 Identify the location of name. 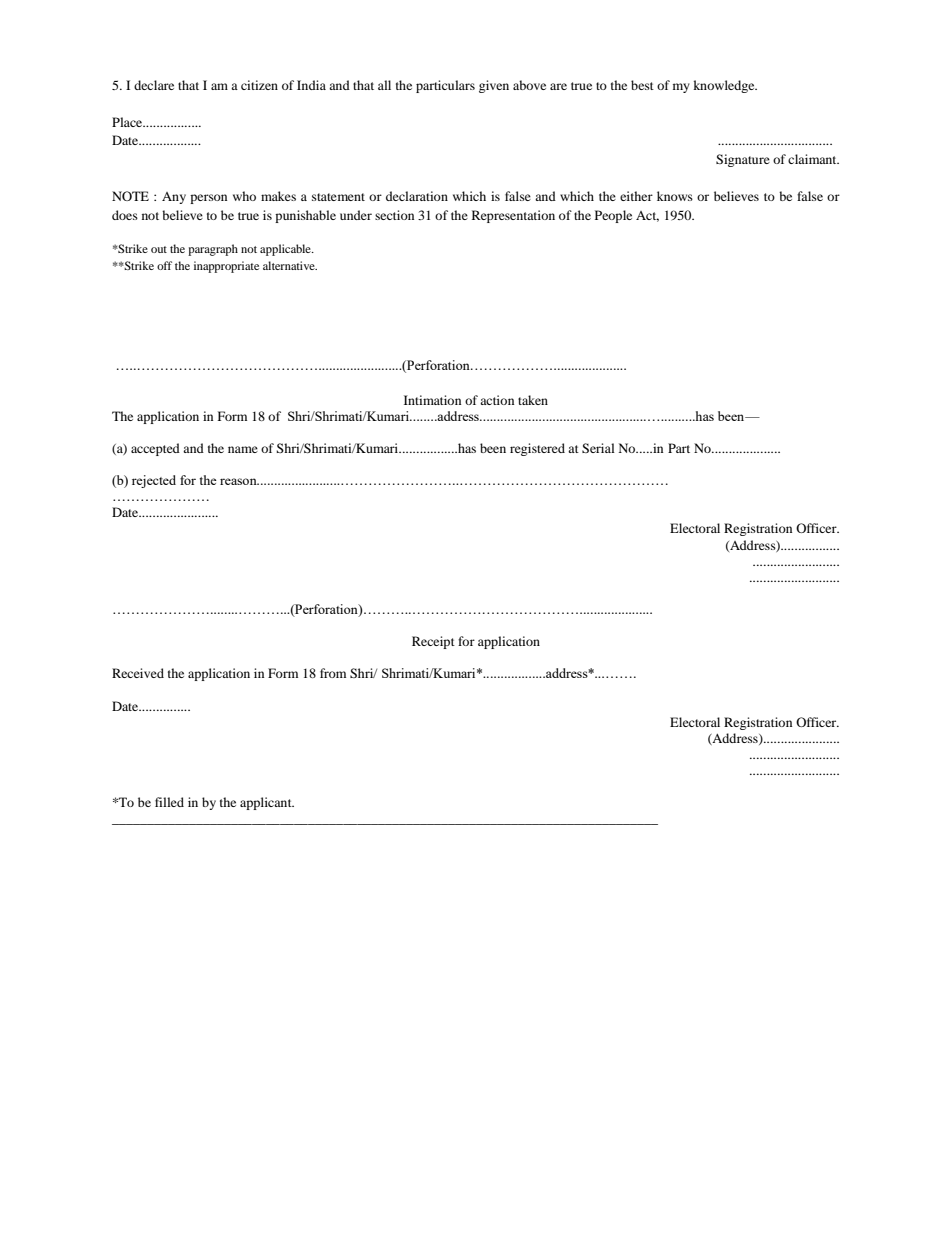
(243, 449).
